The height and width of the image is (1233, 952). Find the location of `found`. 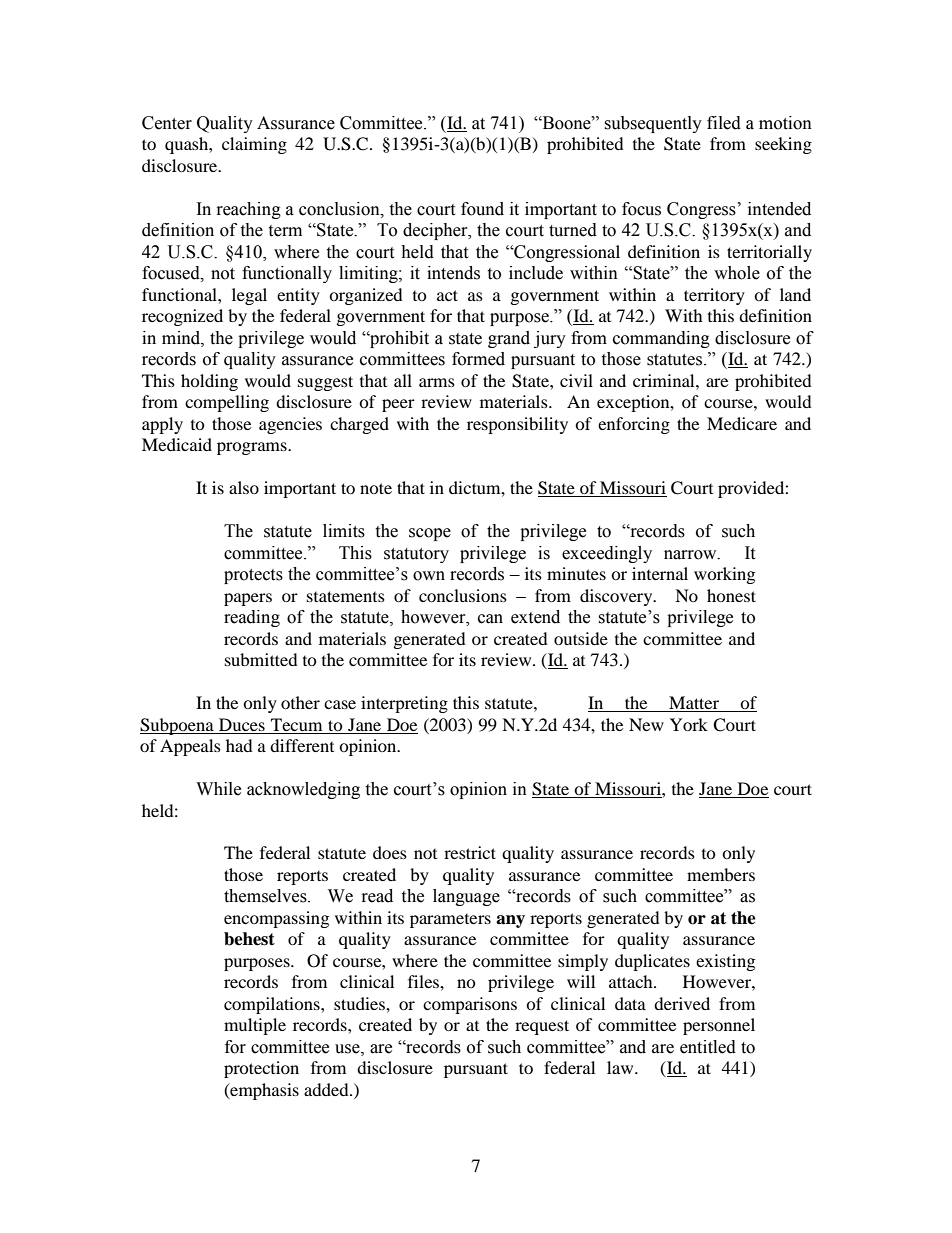

found is located at coordinates (482, 209).
